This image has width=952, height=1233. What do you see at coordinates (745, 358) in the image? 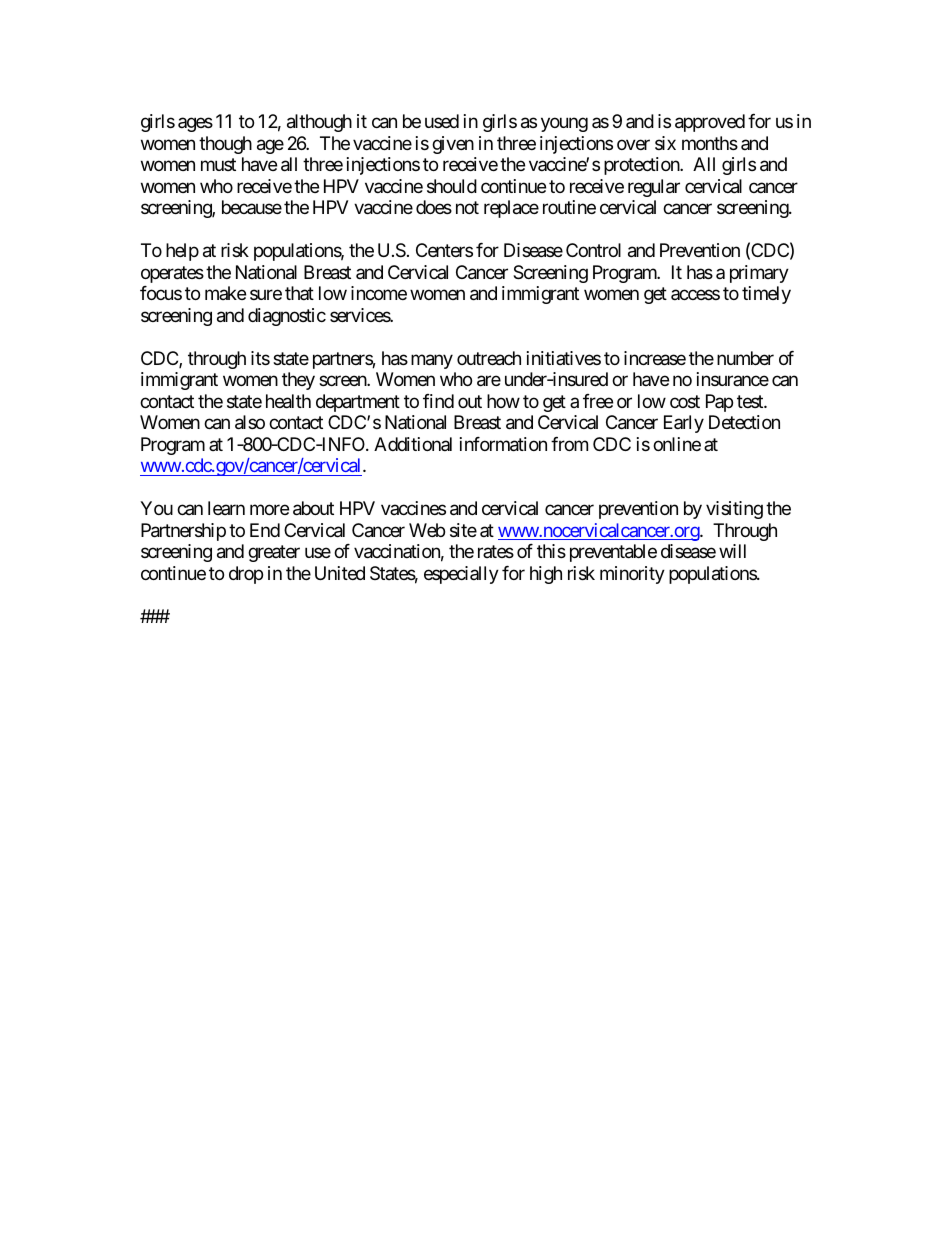
I see `number` at bounding box center [745, 358].
